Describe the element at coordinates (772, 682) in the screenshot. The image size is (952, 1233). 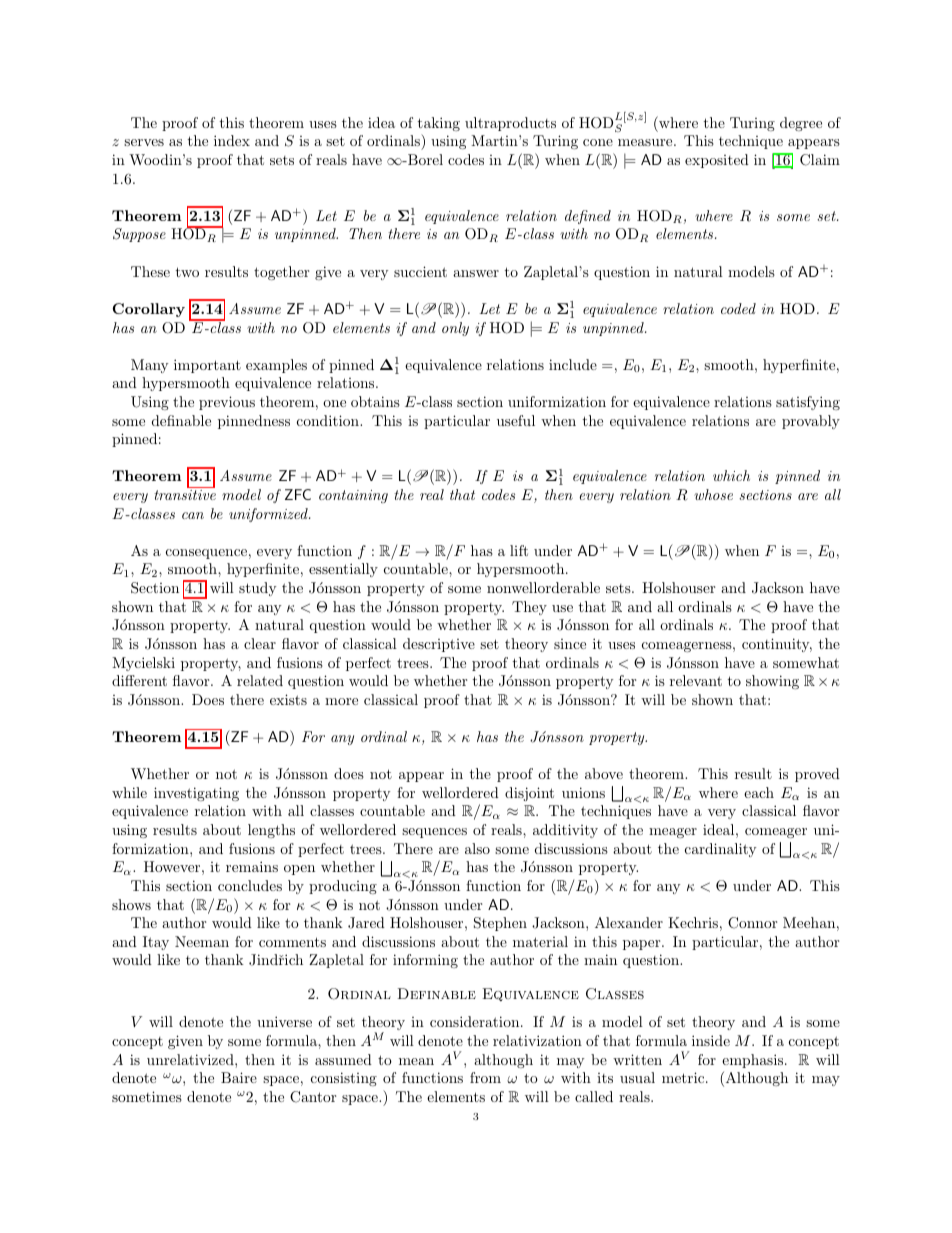
I see `showing` at that location.
